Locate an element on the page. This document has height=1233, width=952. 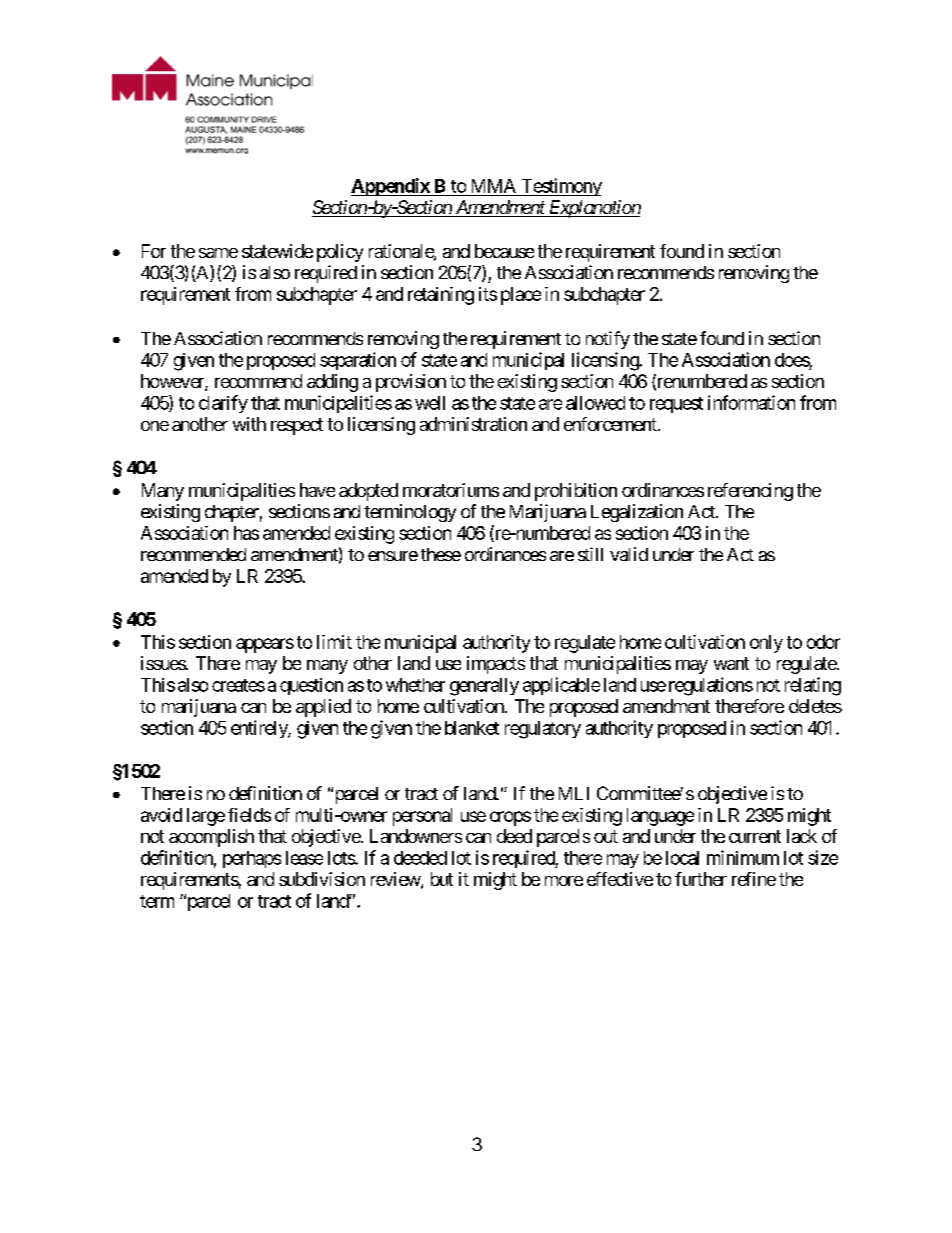
only is located at coordinates (766, 644).
